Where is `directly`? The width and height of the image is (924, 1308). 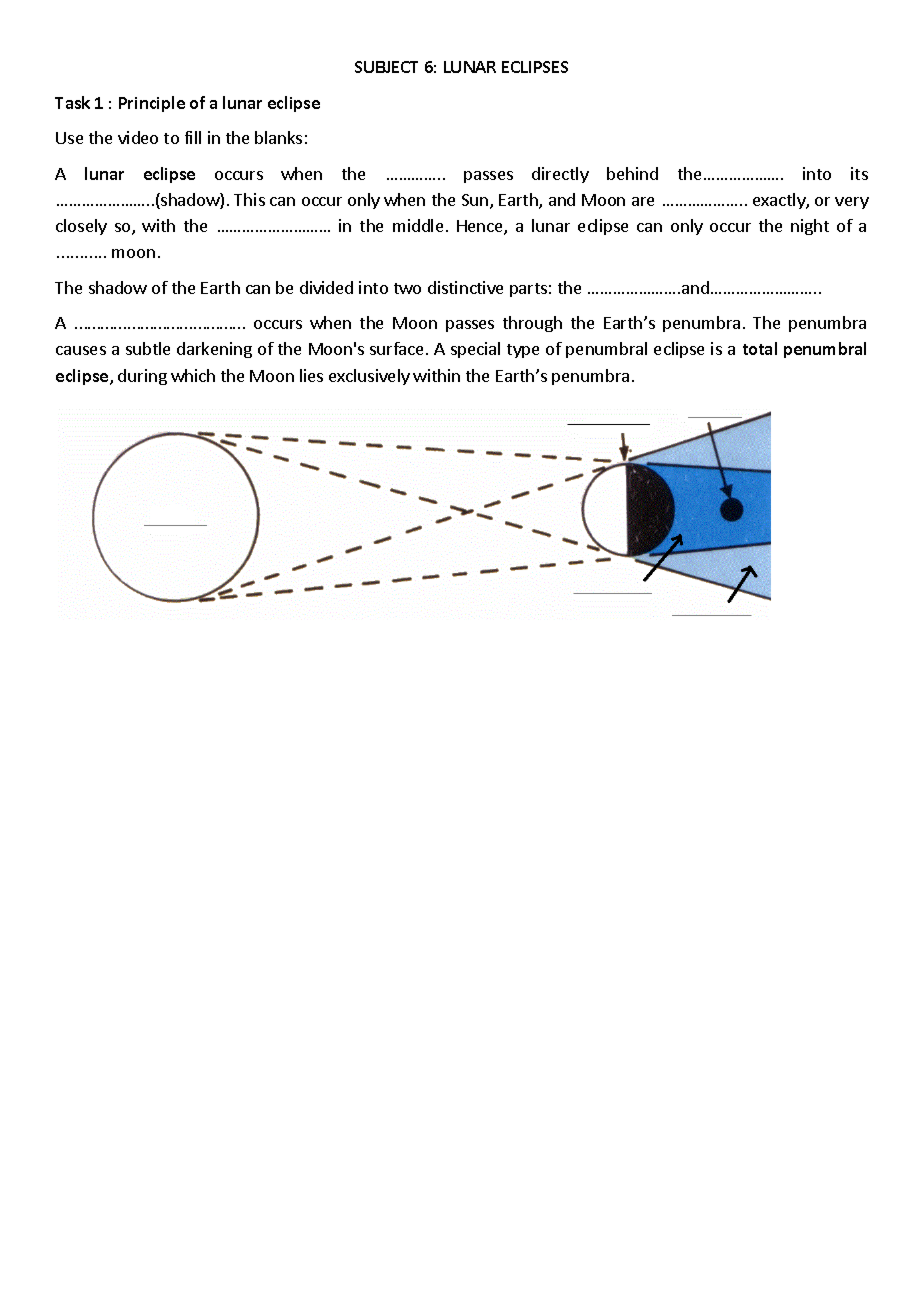 directly is located at coordinates (560, 175).
